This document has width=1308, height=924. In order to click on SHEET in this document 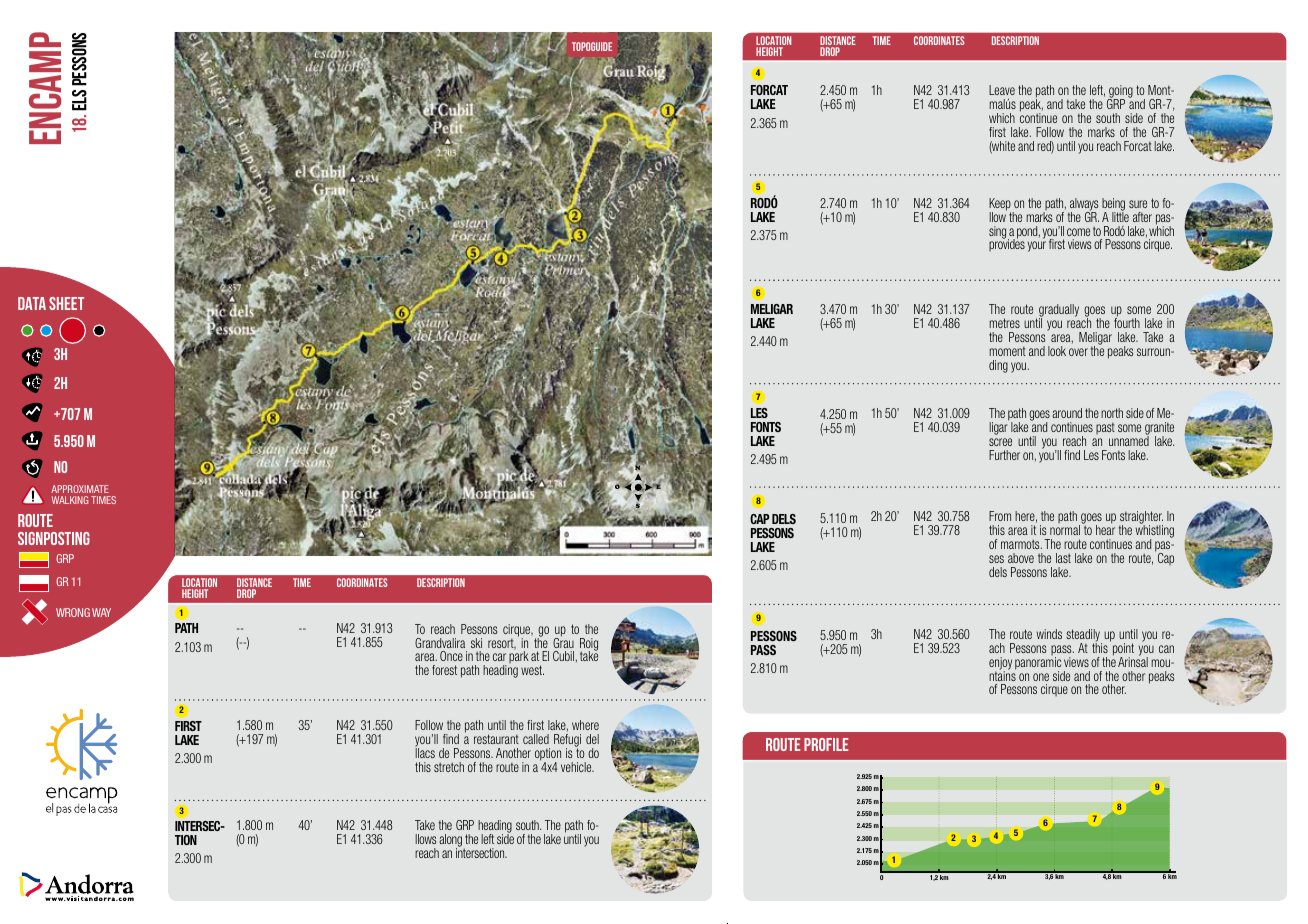, I will do `click(66, 303)`.
